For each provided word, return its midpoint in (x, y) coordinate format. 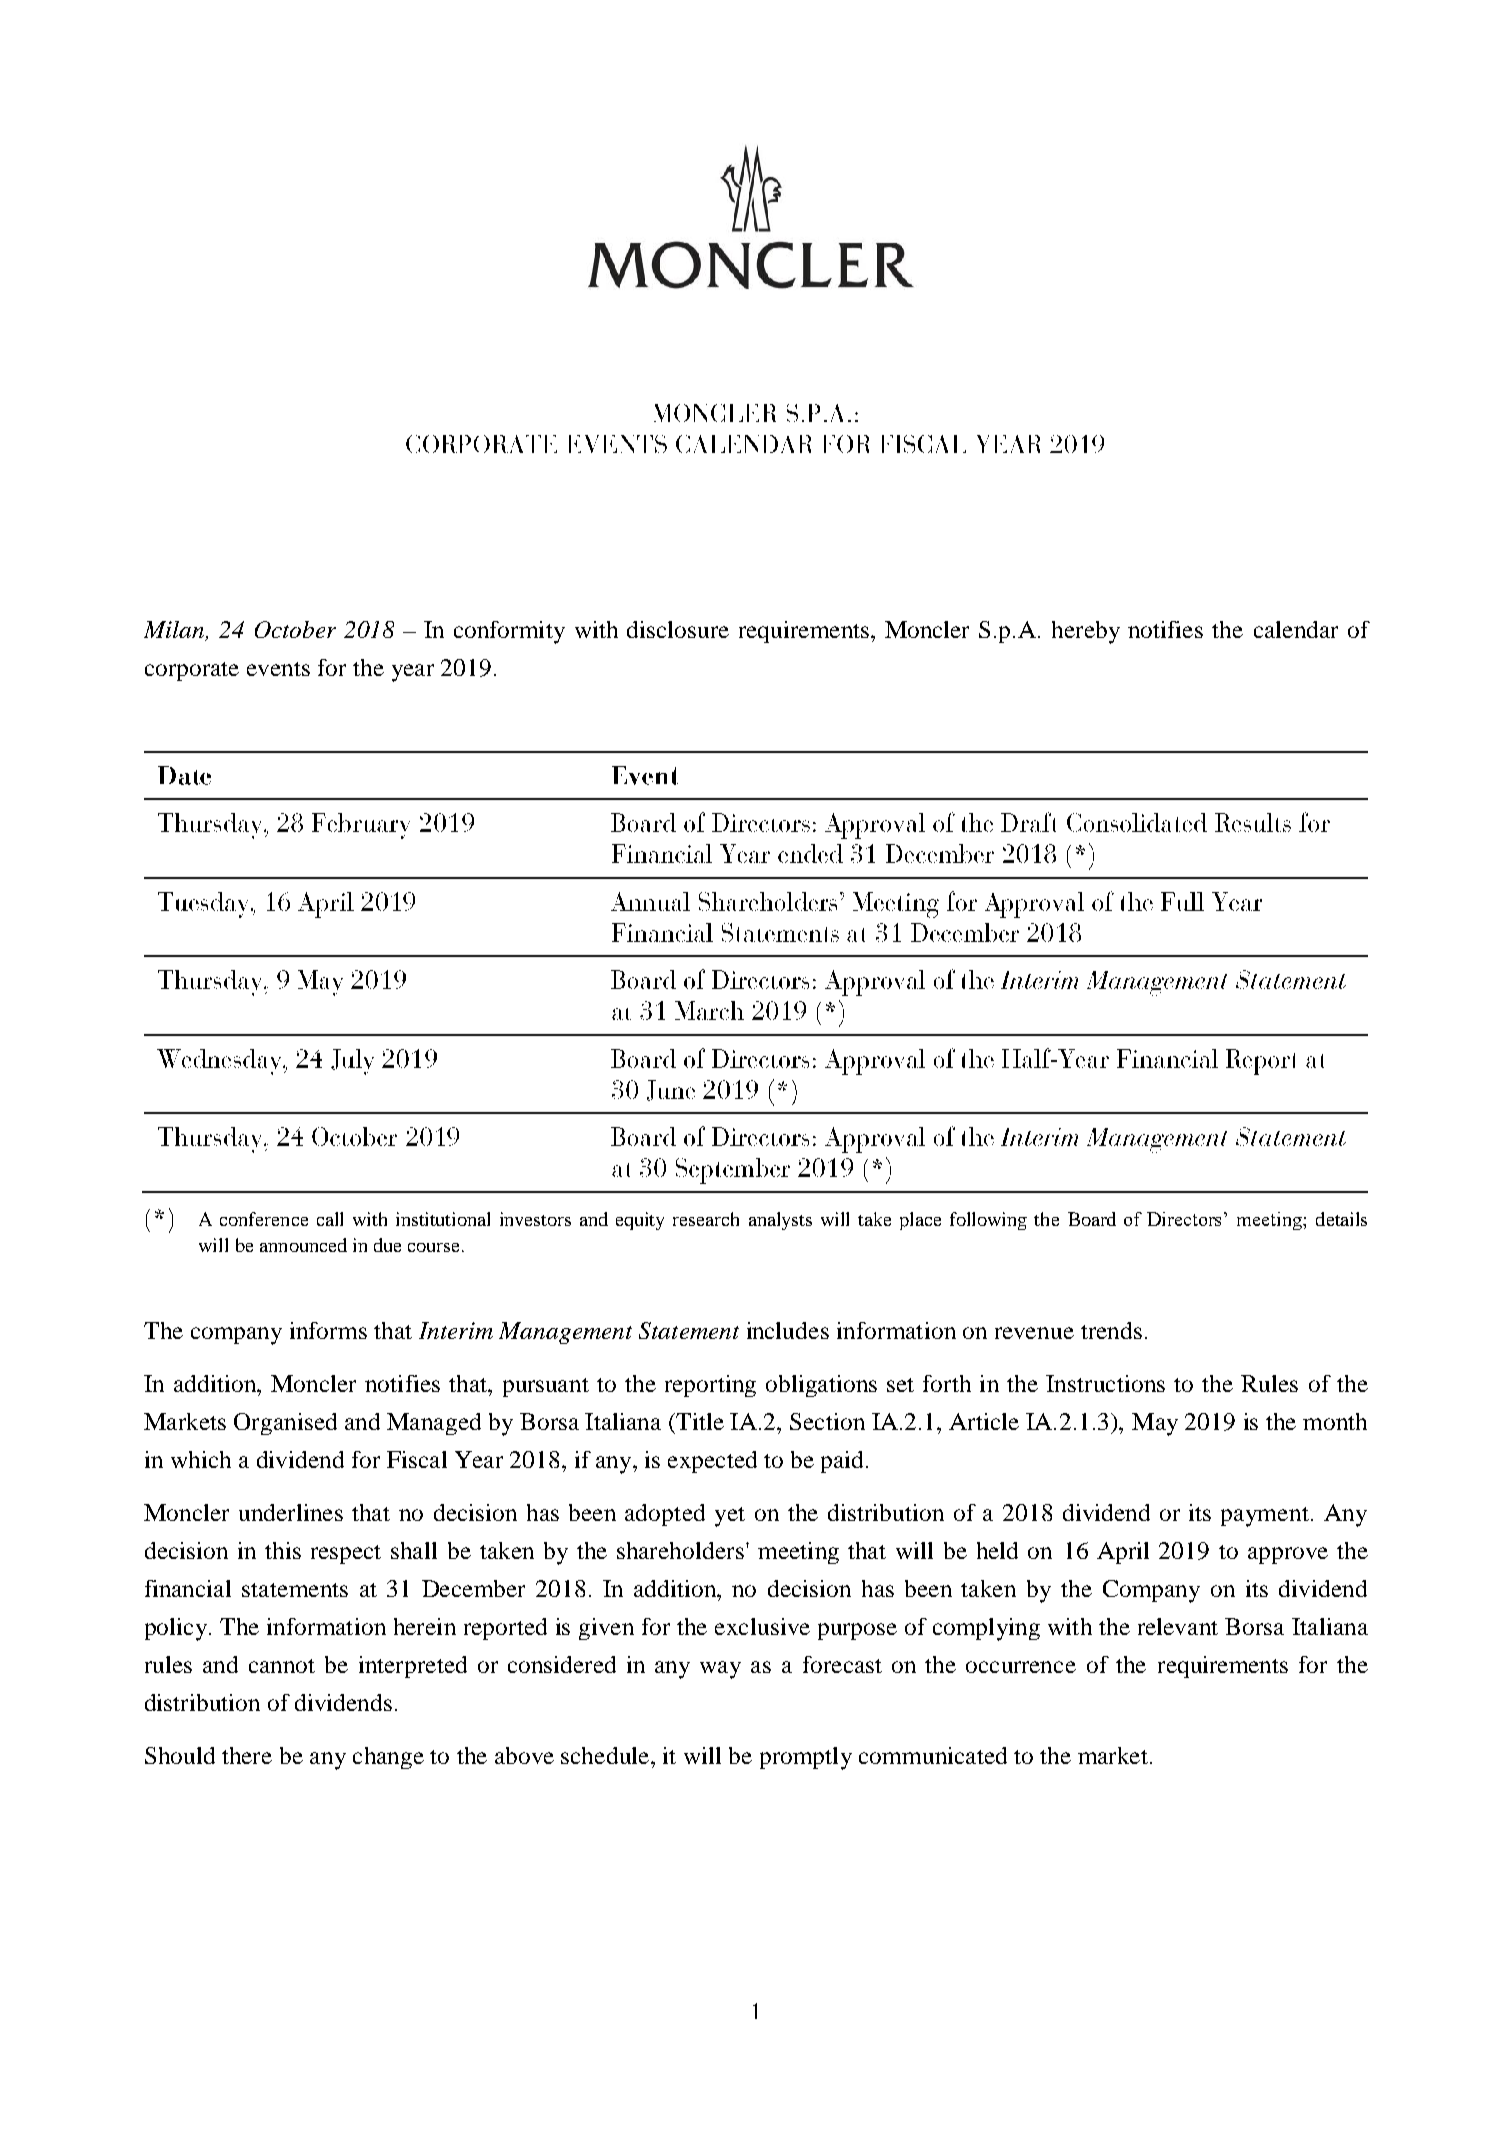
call (330, 1219)
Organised (285, 1424)
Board (1092, 1219)
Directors (1186, 1219)
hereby (1086, 632)
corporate (192, 671)
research (706, 1219)
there (247, 1755)
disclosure (678, 629)
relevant (1178, 1626)
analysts (780, 1221)
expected (712, 1462)
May (1155, 1424)
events (278, 669)
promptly (806, 1758)
